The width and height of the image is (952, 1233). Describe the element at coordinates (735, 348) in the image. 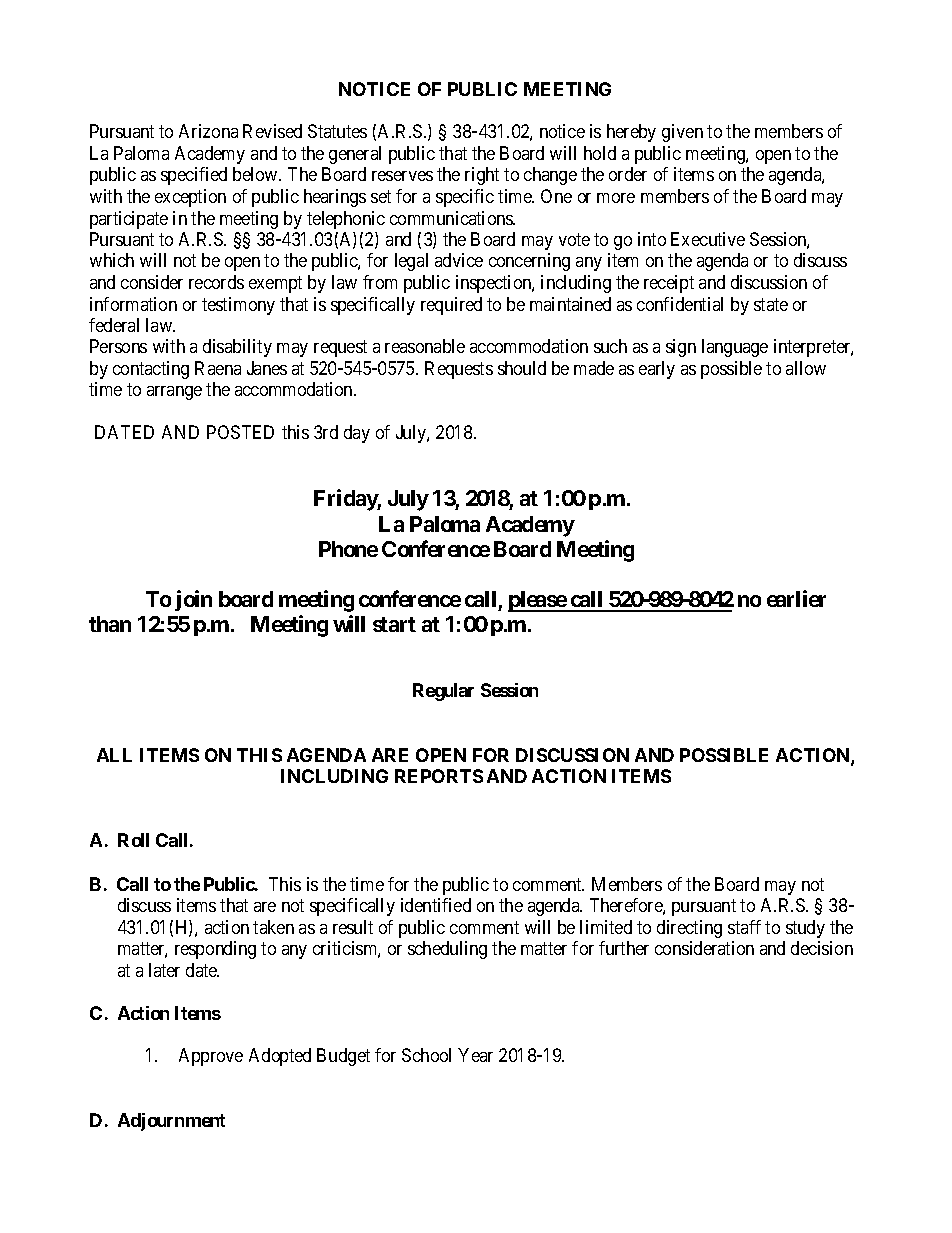

I see `language` at that location.
